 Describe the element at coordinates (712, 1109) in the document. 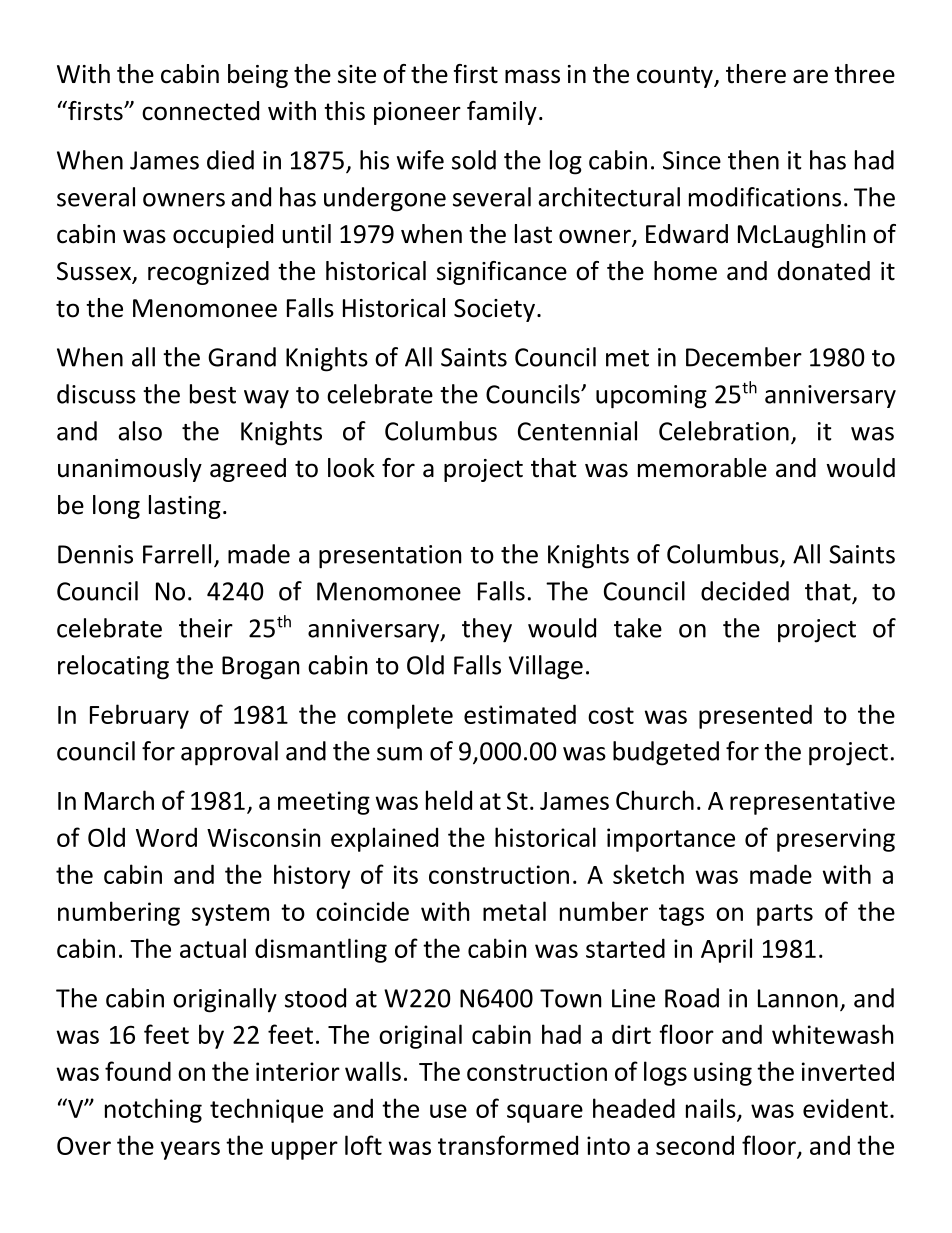

I see `nails` at that location.
